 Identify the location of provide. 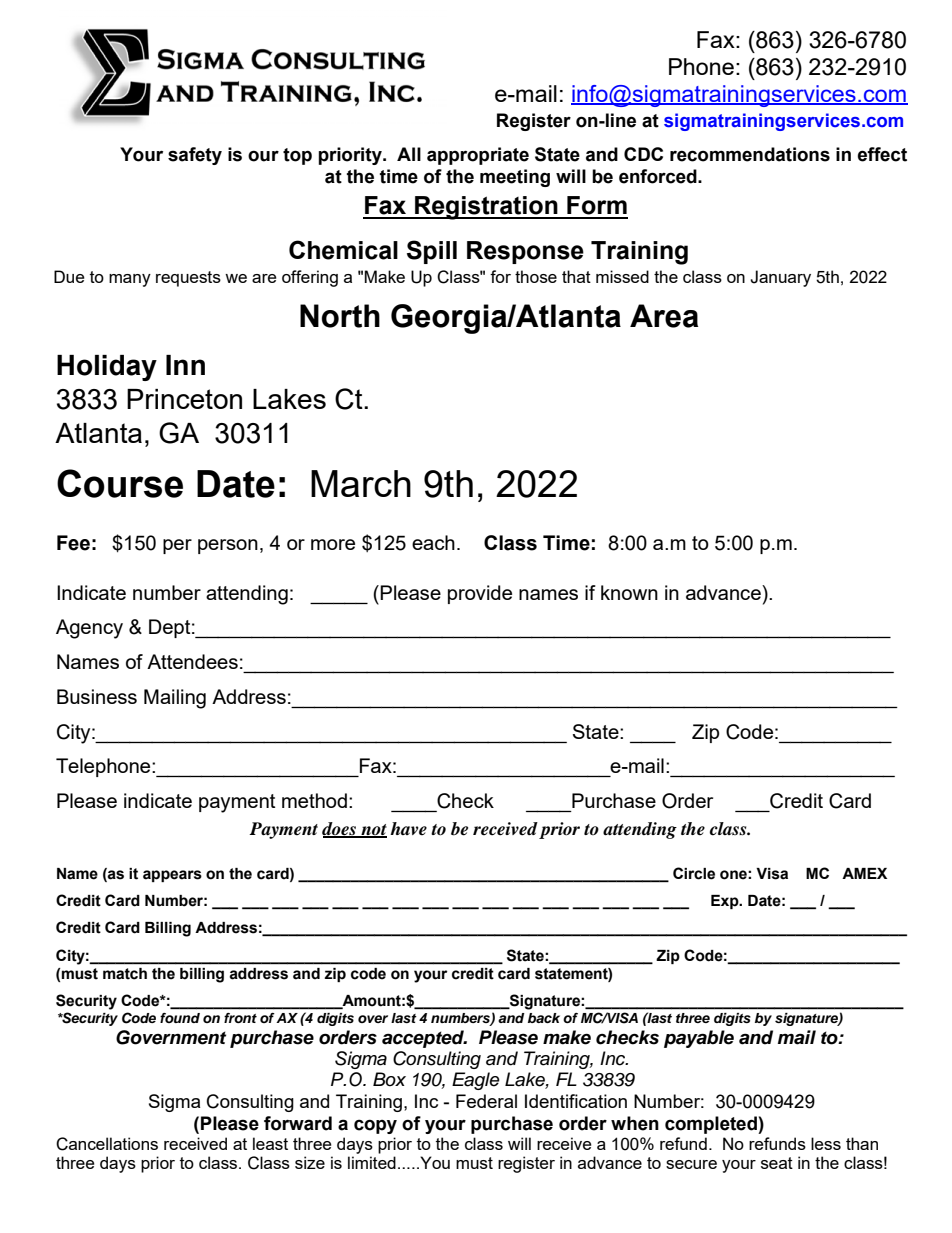
(480, 594).
